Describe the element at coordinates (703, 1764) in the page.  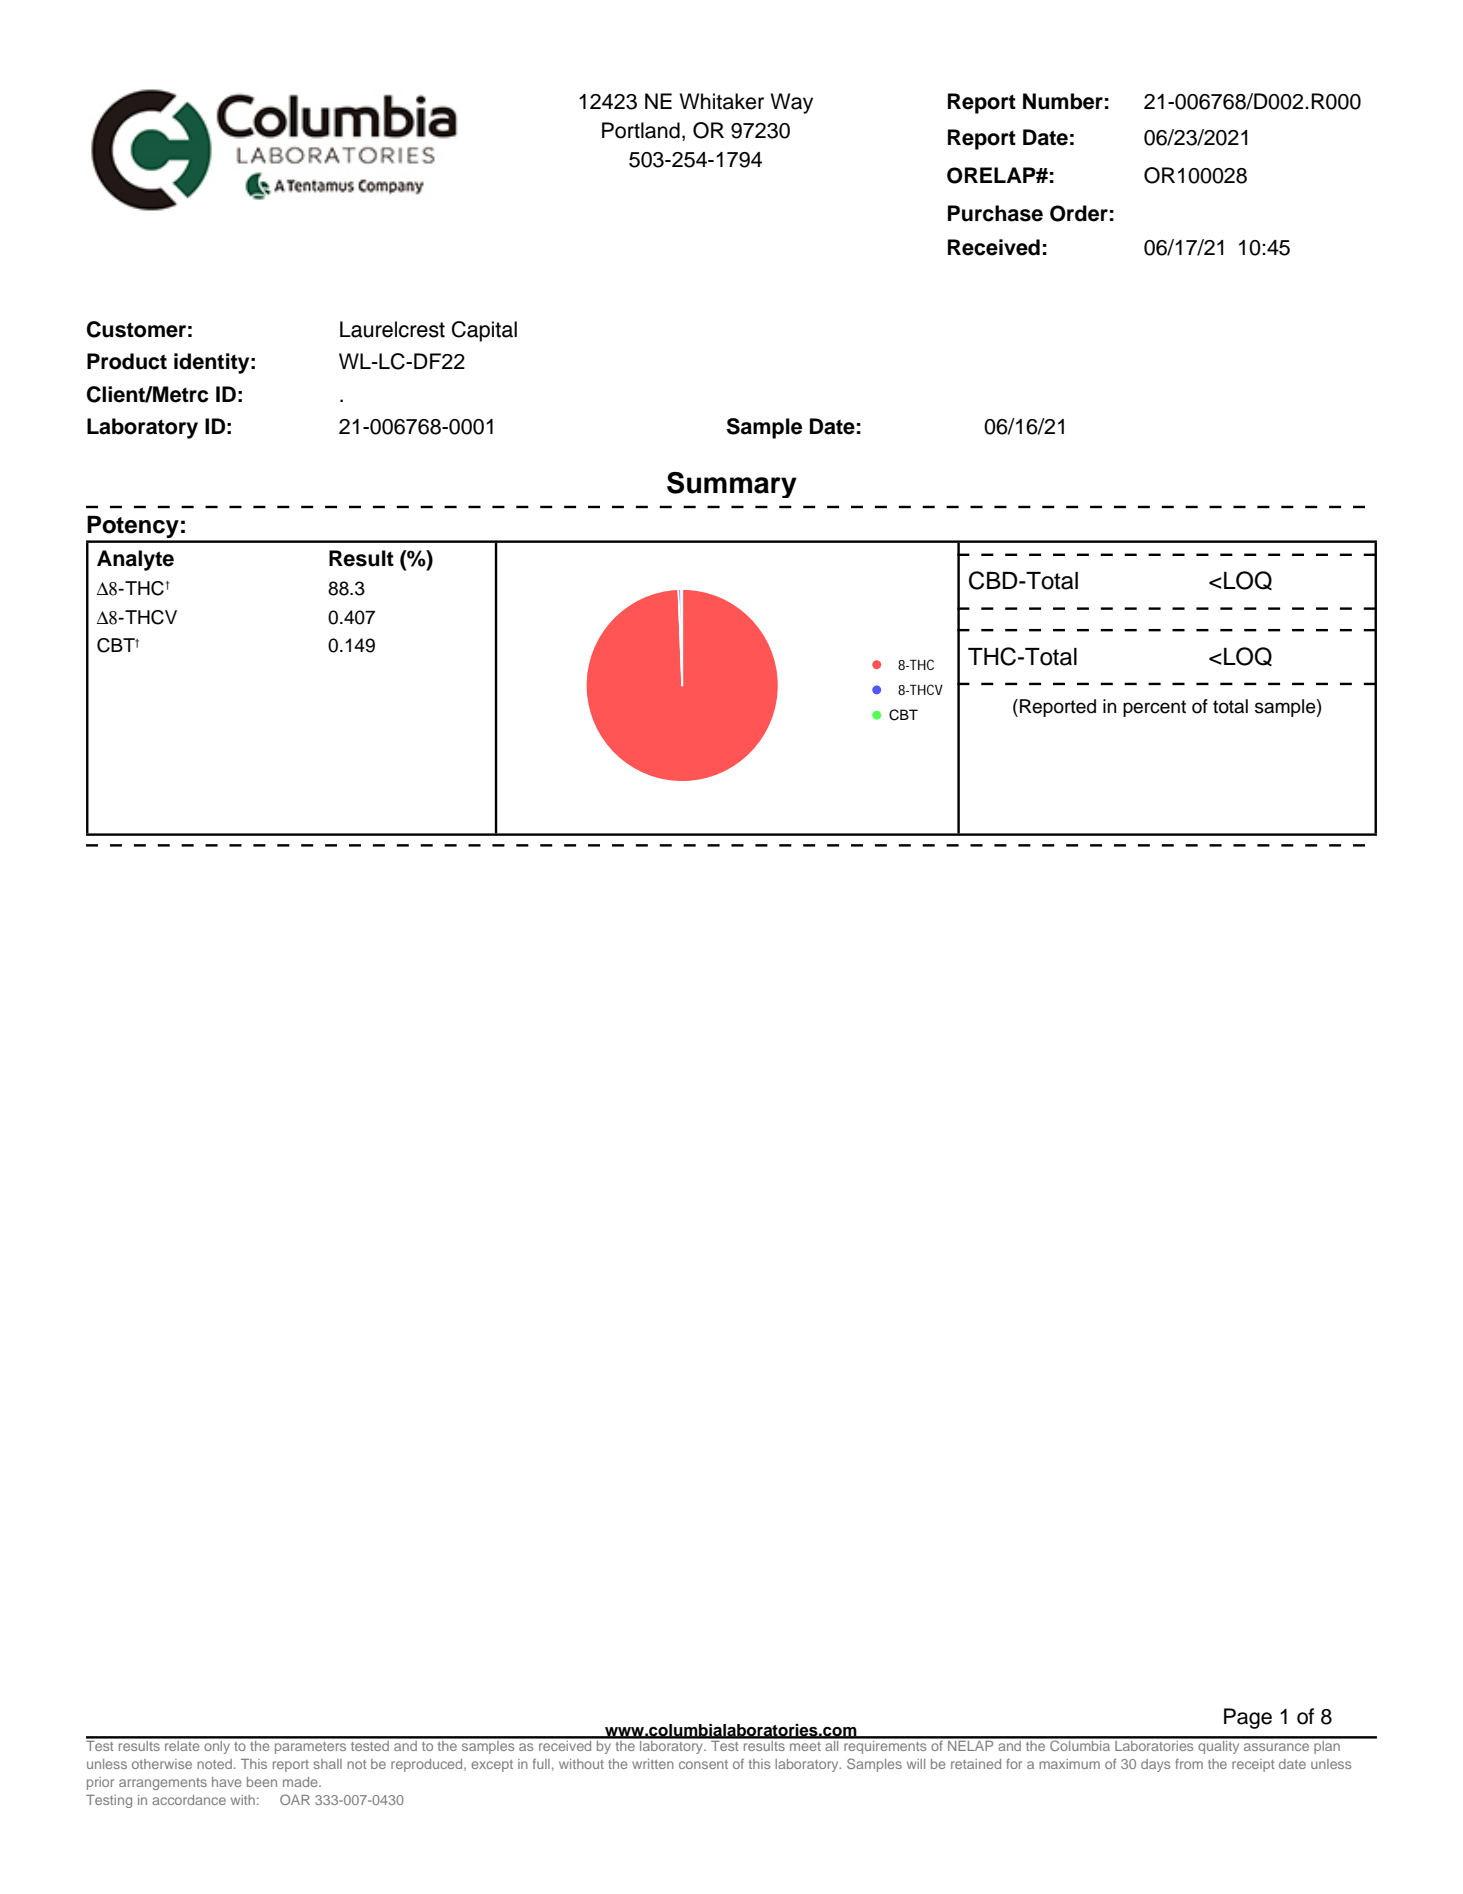
I see `consent` at that location.
